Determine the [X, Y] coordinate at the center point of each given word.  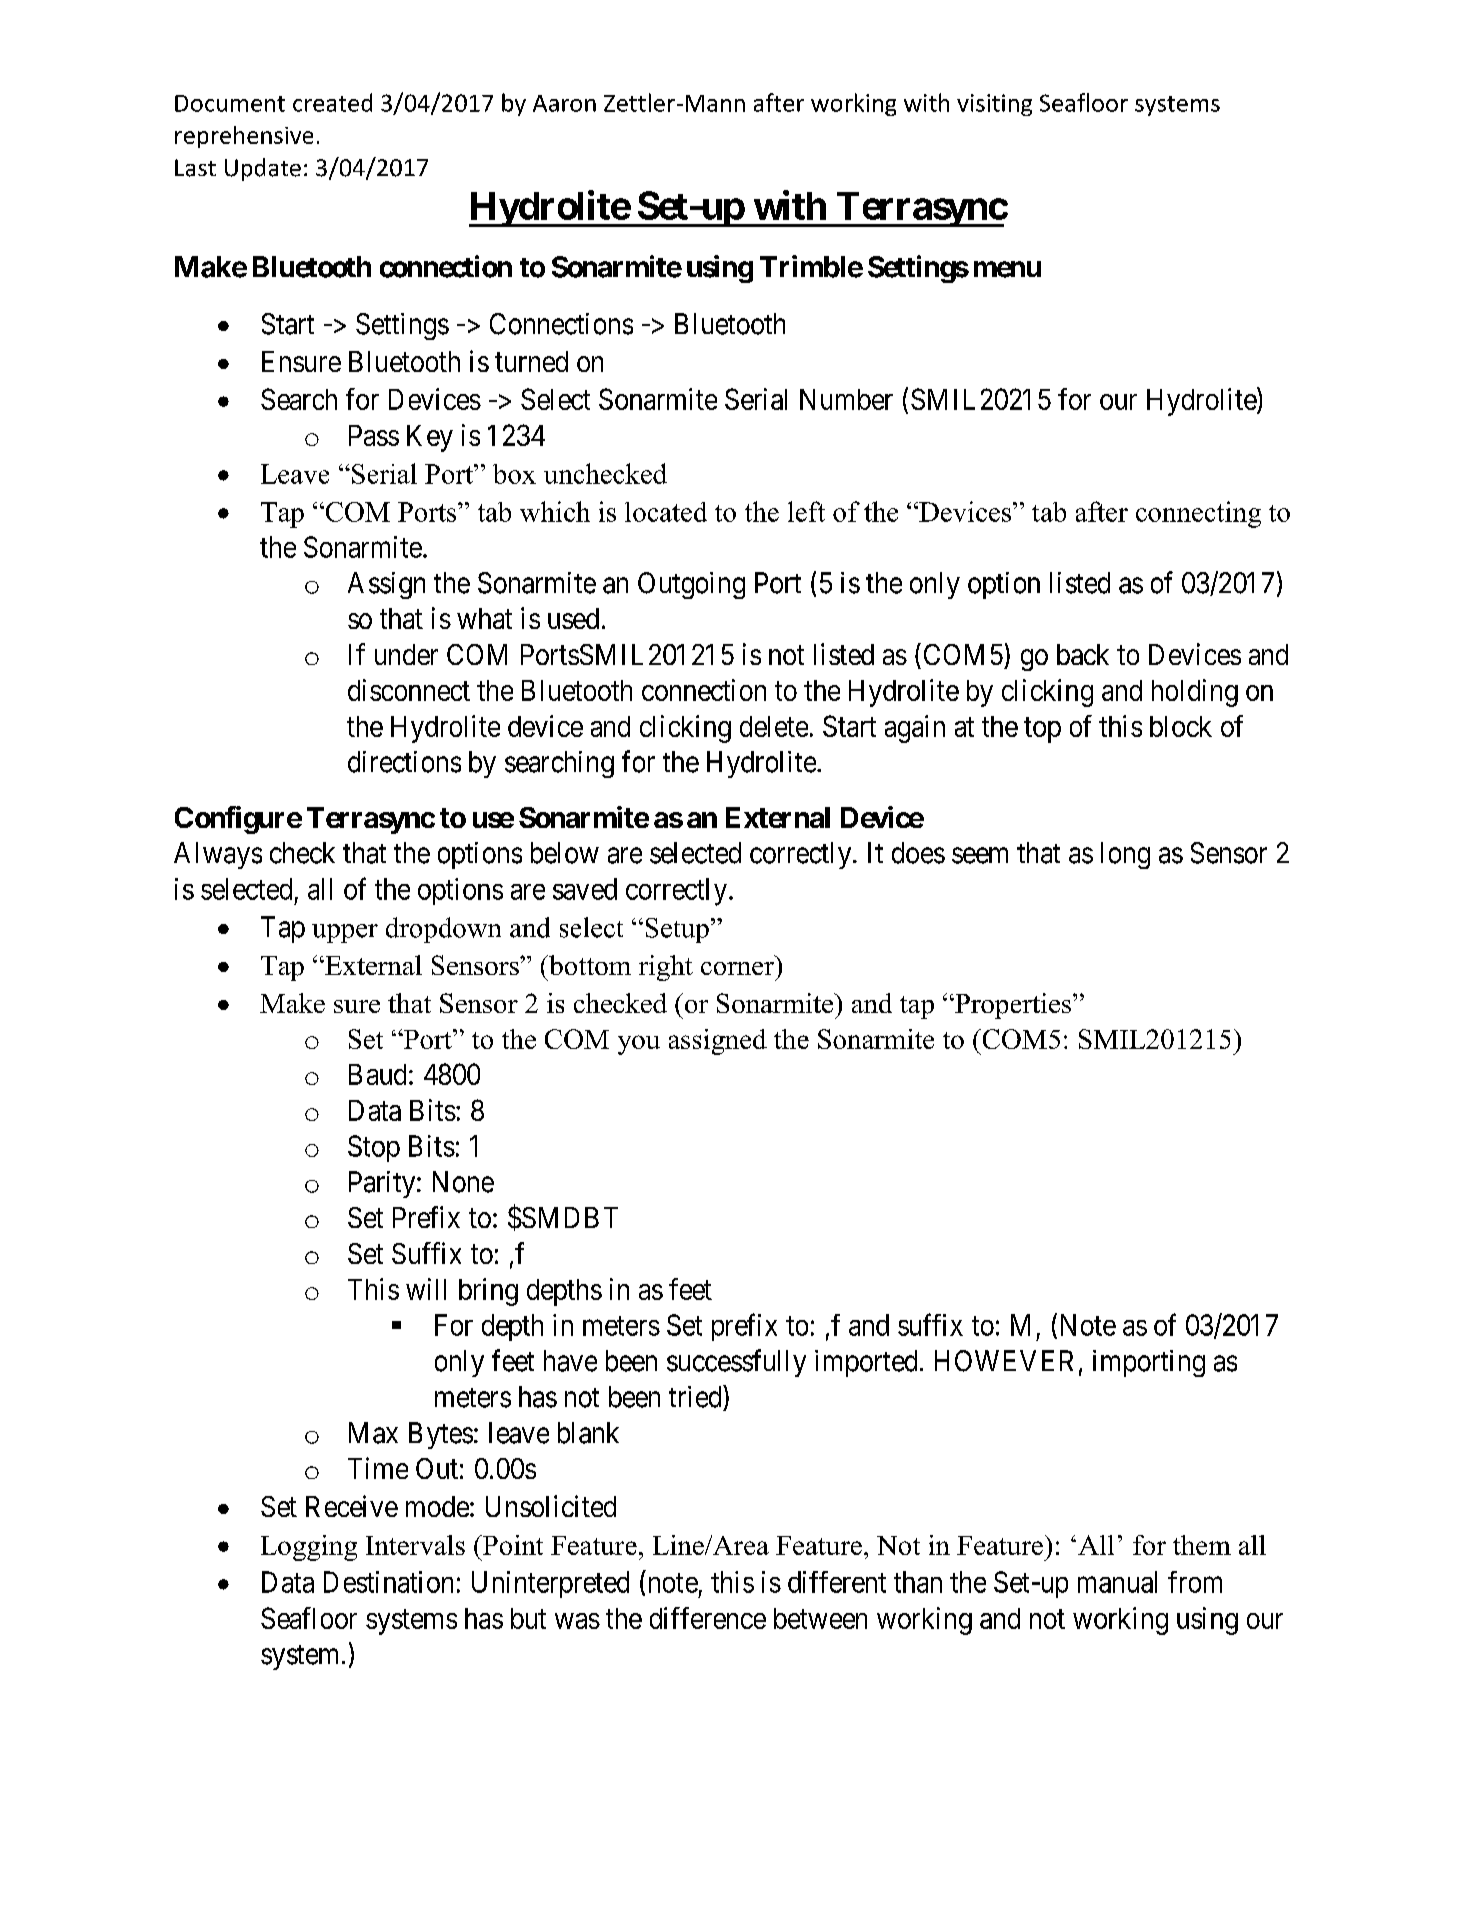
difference [708, 1618]
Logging [309, 1548]
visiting [994, 105]
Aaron [564, 103]
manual [1117, 1582]
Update [263, 169]
